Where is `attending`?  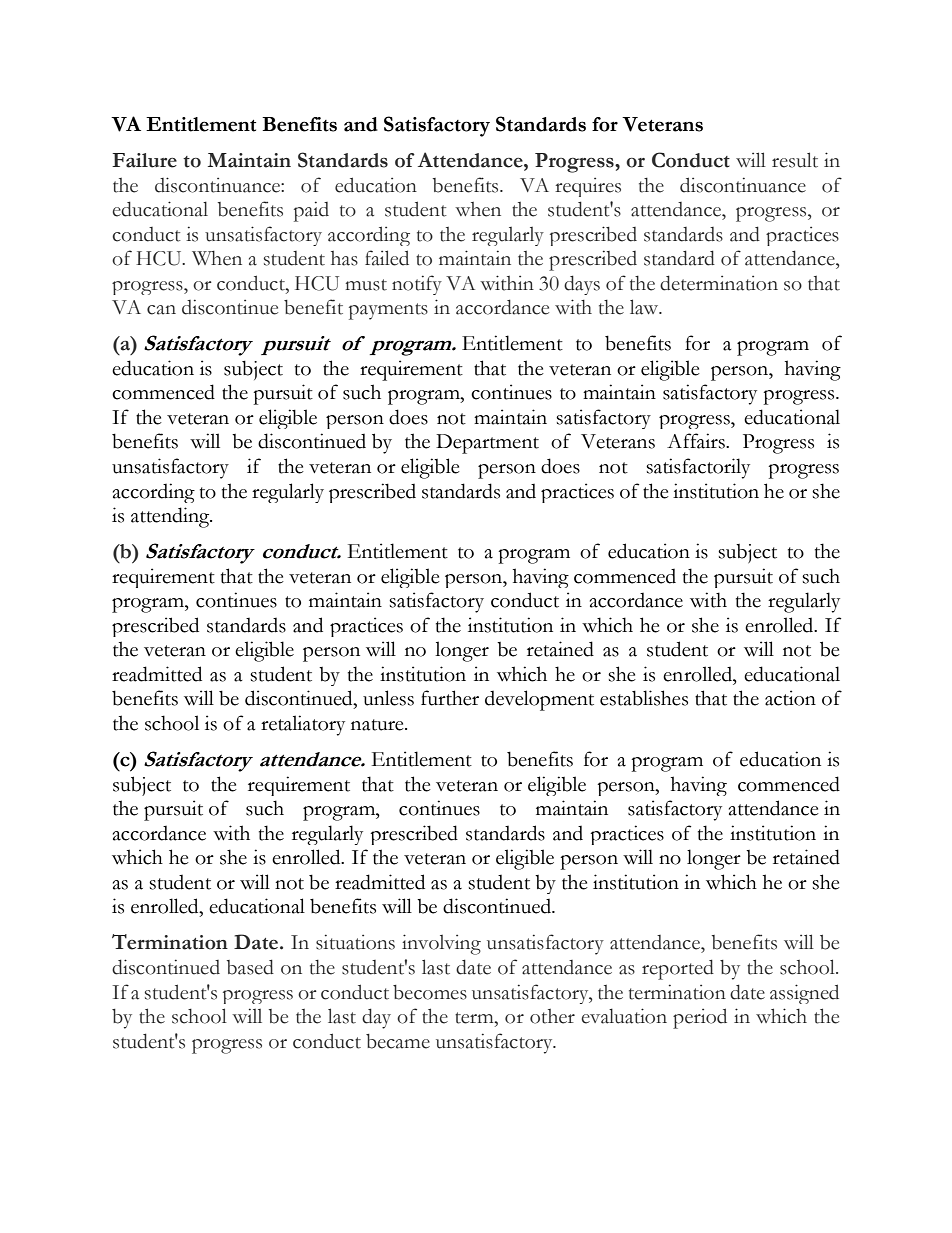
attending is located at coordinates (171, 517).
